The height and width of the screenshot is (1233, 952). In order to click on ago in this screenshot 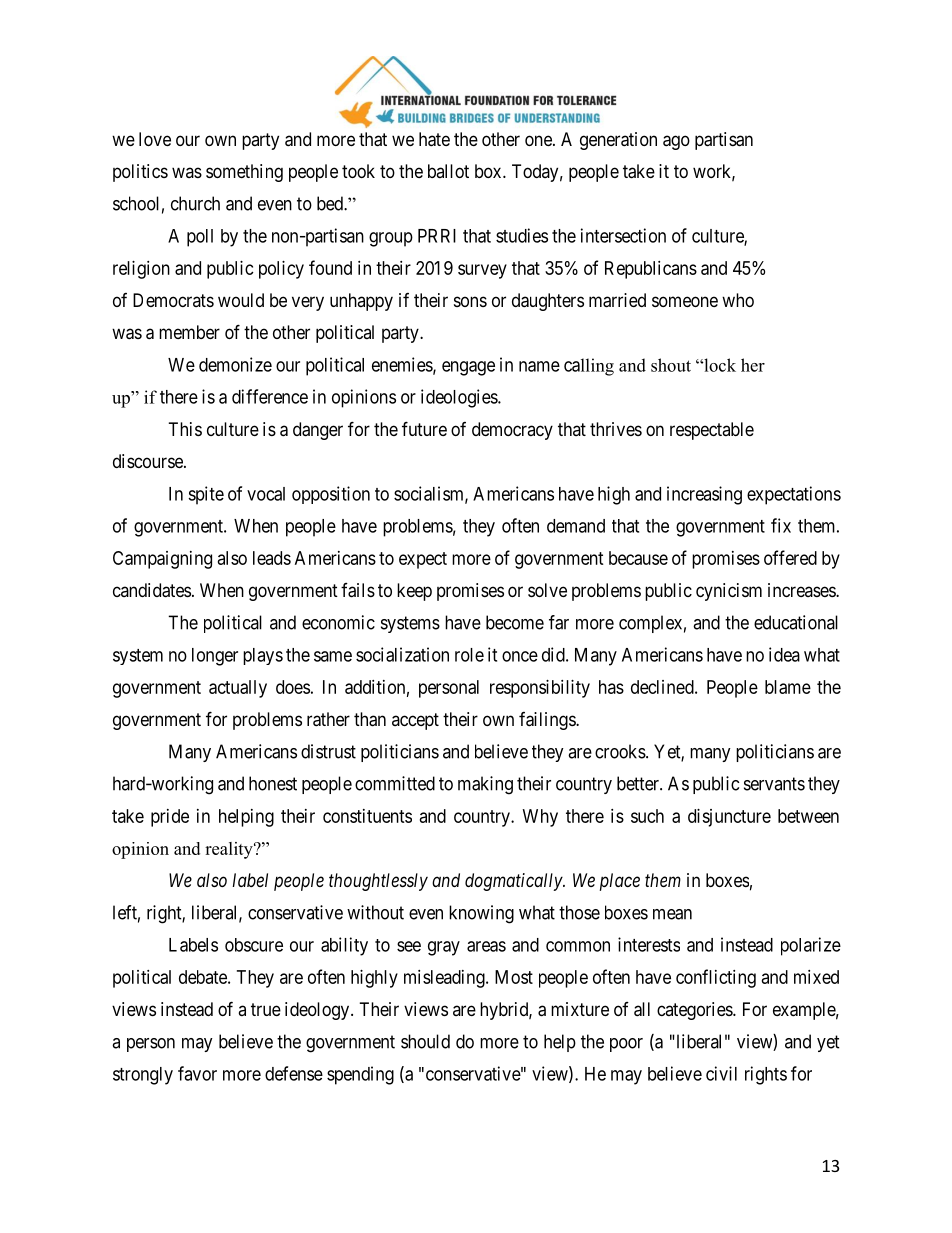, I will do `click(676, 142)`.
